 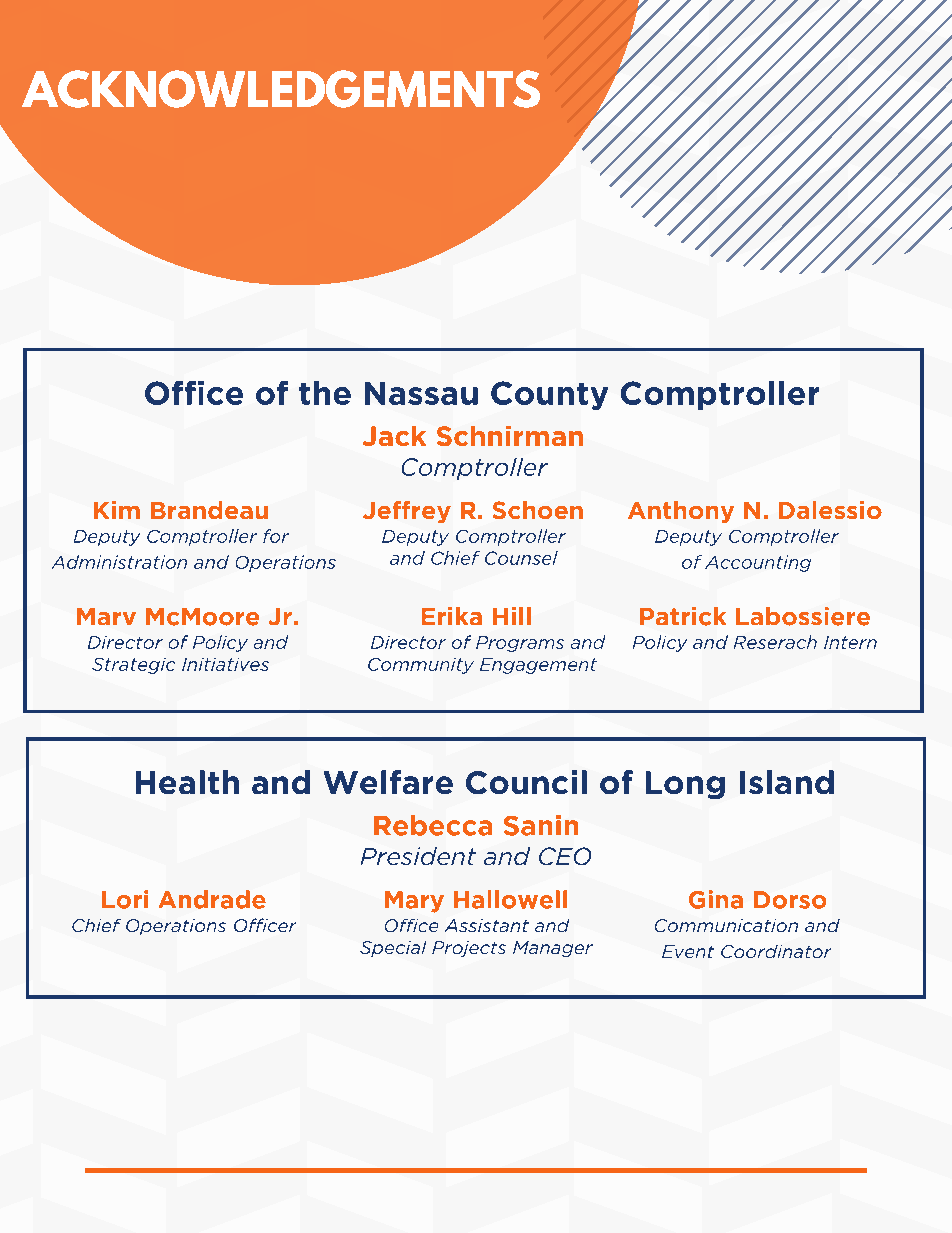 What do you see at coordinates (325, 393) in the screenshot?
I see `the` at bounding box center [325, 393].
